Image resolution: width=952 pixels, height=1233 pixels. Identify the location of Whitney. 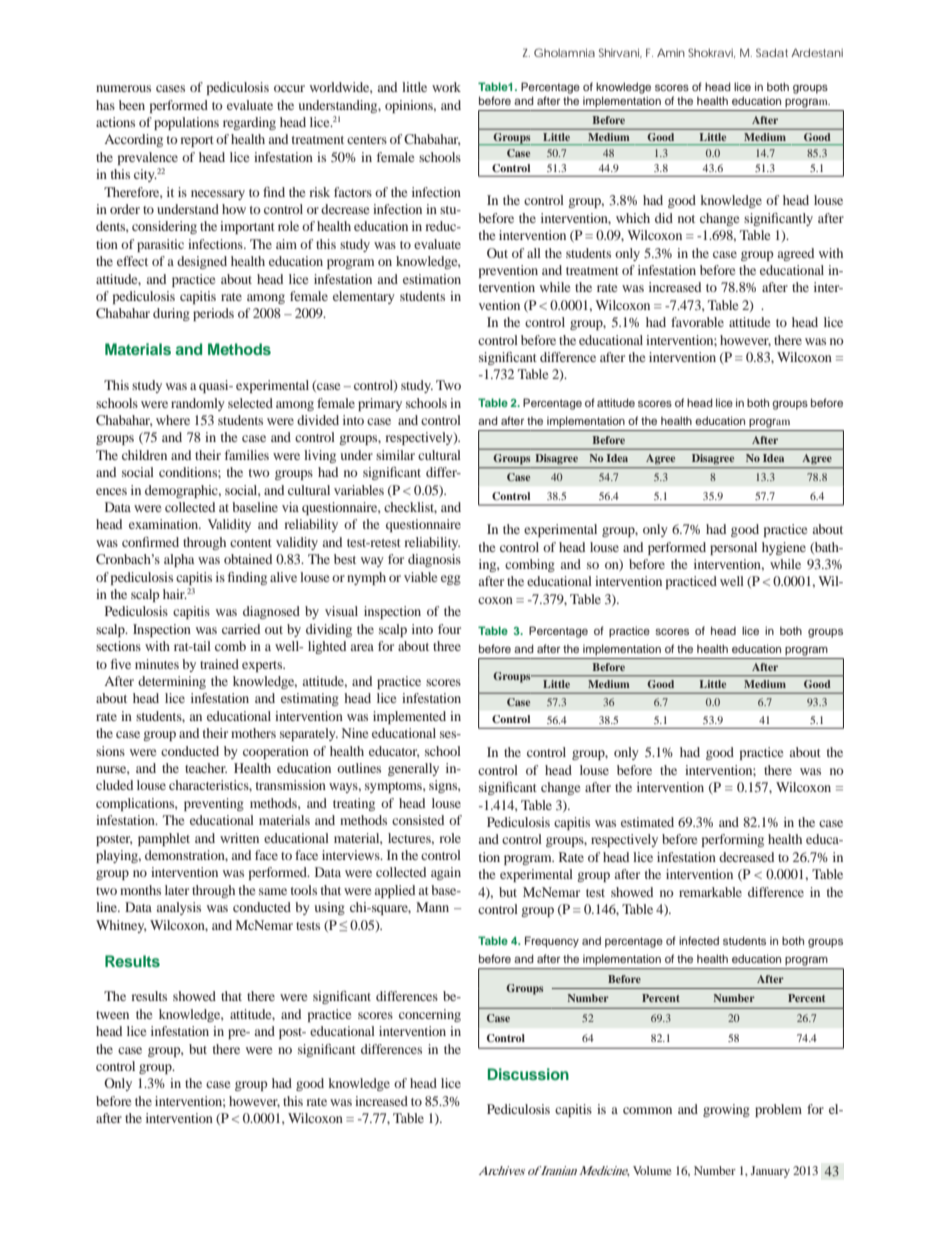
(121, 926).
